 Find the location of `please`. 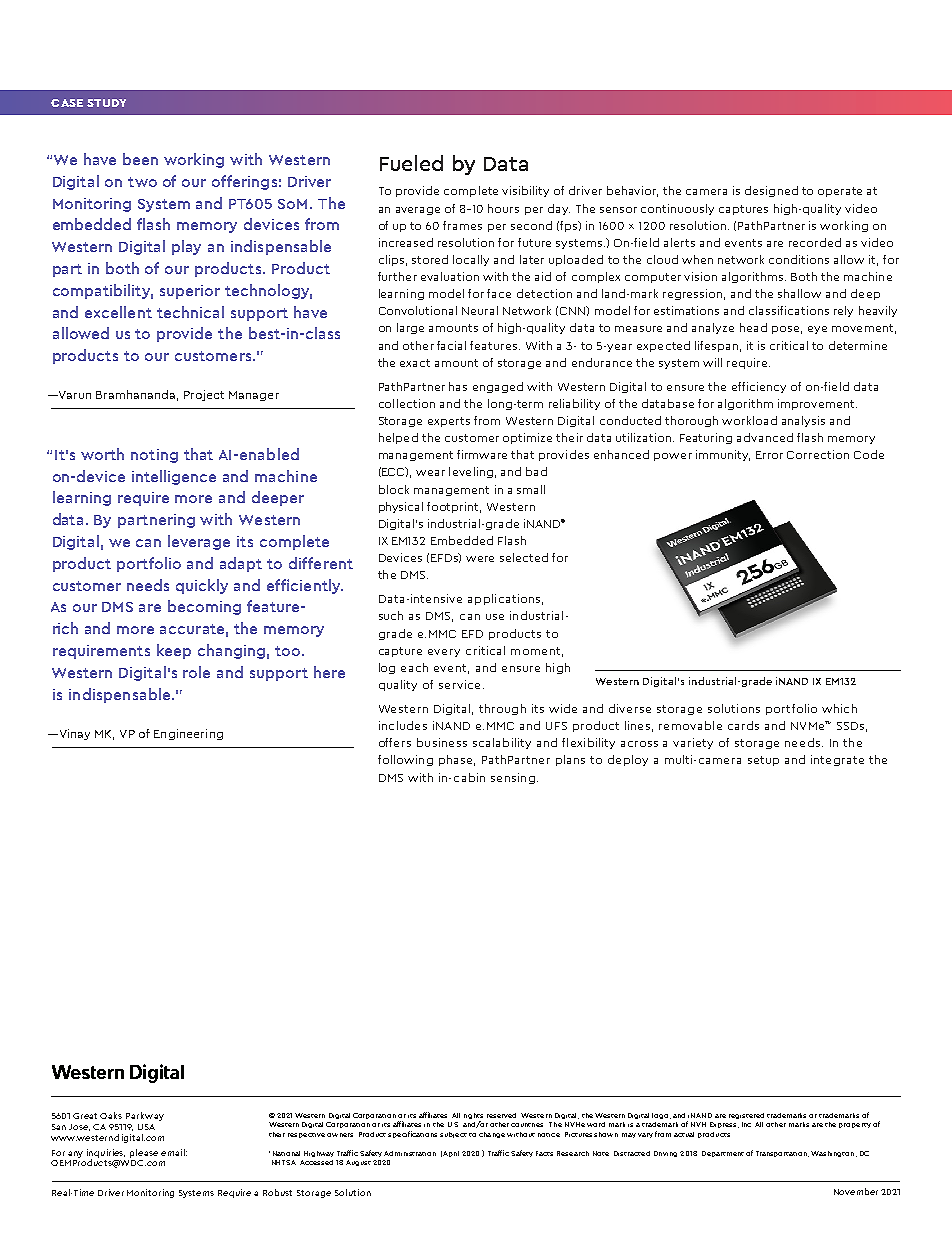

please is located at coordinates (144, 1153).
